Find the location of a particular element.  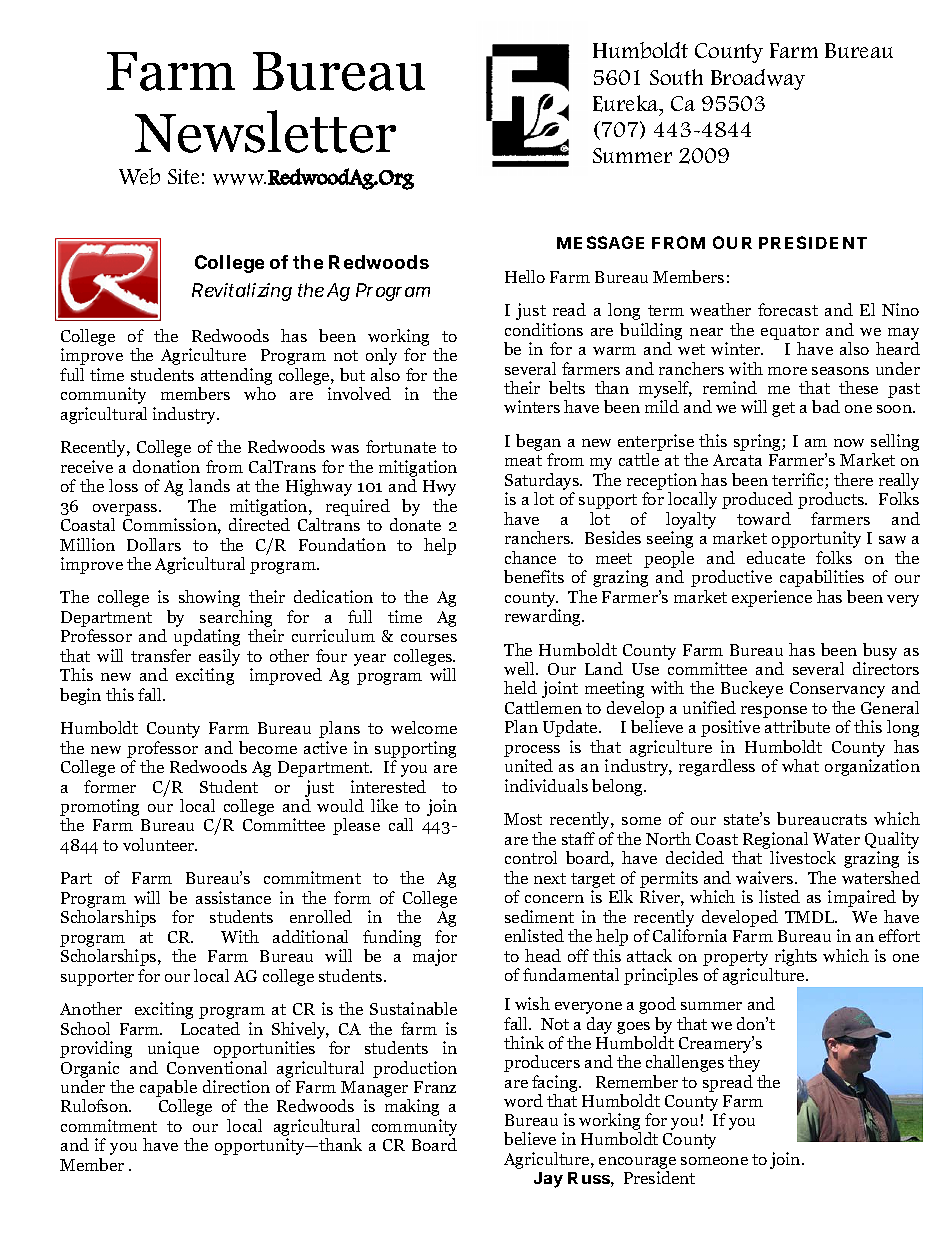

Newsletter is located at coordinates (265, 131).
